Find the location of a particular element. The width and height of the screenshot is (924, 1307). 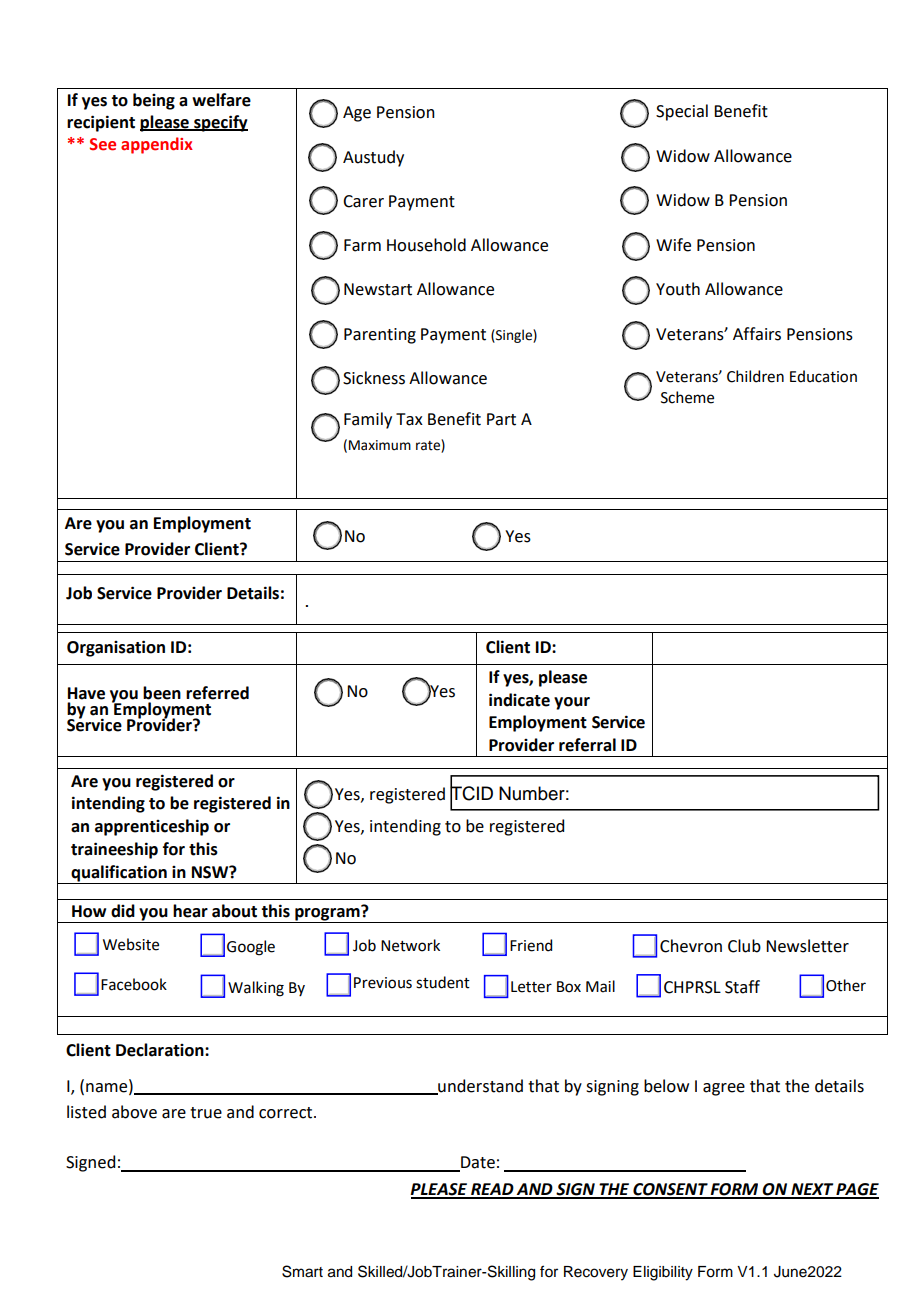

Carer is located at coordinates (363, 201).
